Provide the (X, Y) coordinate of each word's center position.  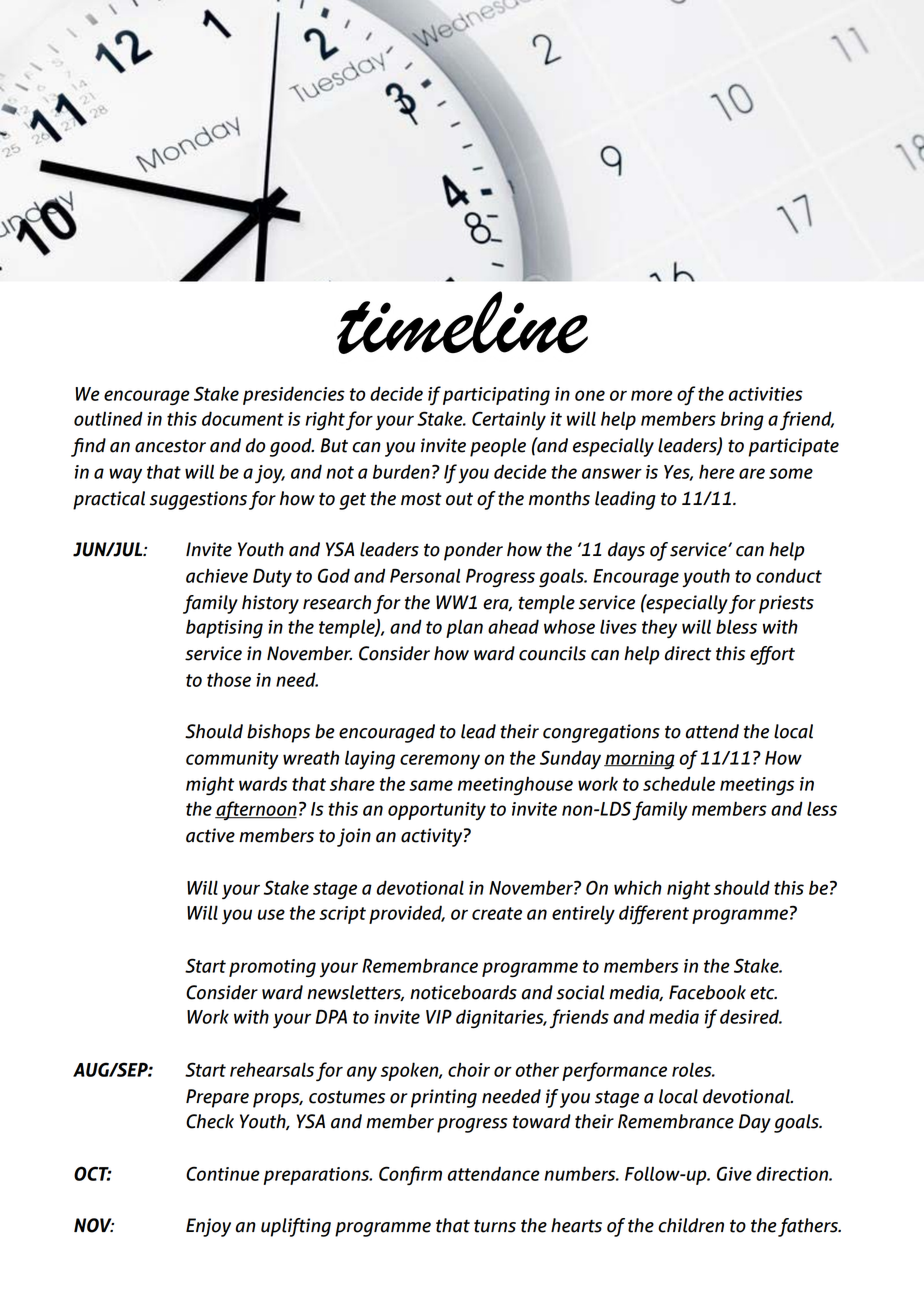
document (243, 418)
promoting (272, 968)
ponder (473, 551)
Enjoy (208, 1227)
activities (766, 394)
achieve (217, 575)
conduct (789, 575)
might (210, 786)
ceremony (440, 762)
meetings (757, 786)
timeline (462, 322)
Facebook (707, 992)
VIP (439, 1016)
